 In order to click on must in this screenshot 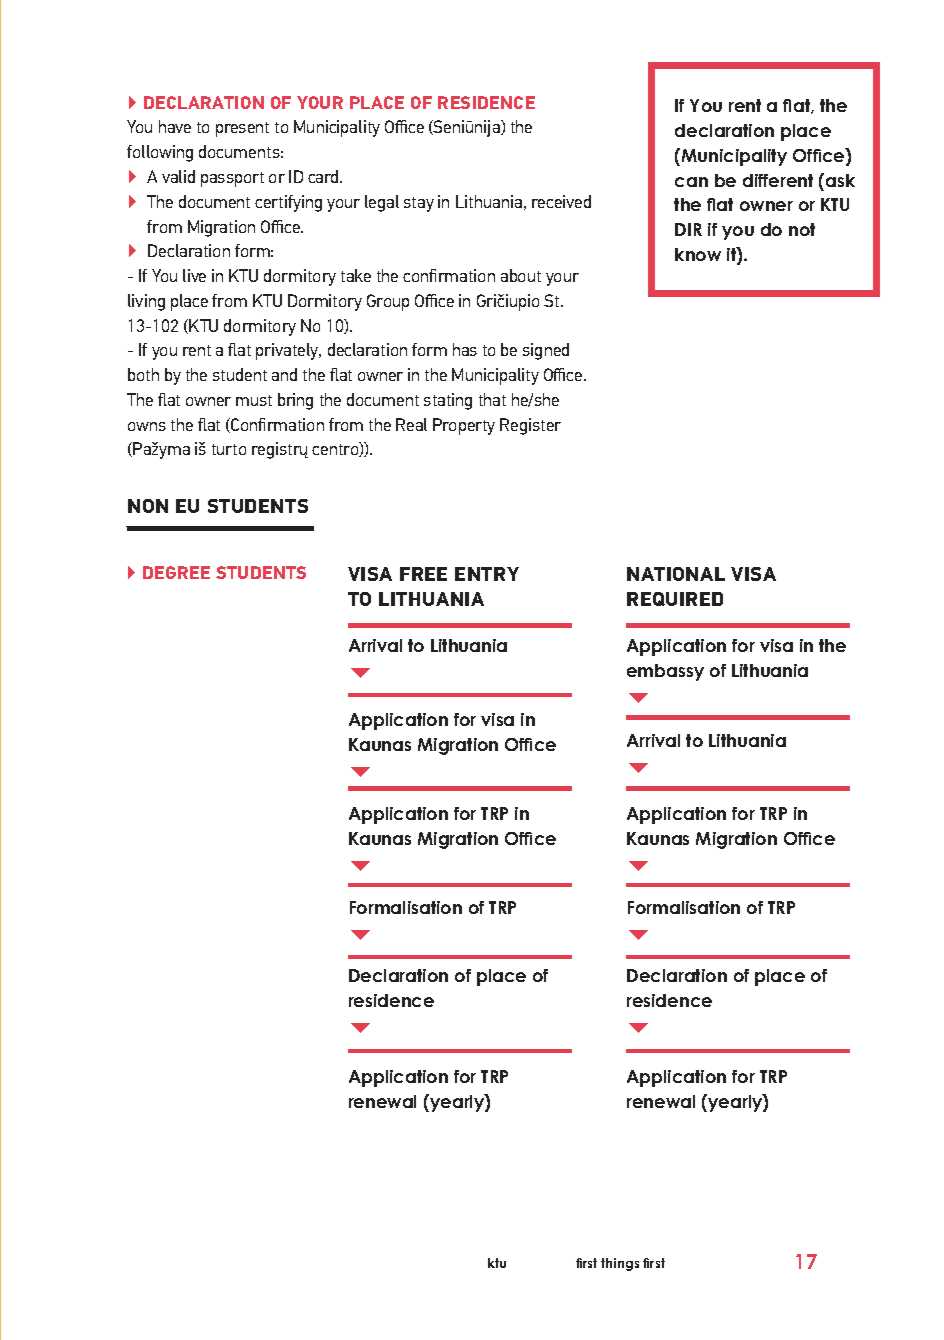, I will do `click(254, 400)`.
